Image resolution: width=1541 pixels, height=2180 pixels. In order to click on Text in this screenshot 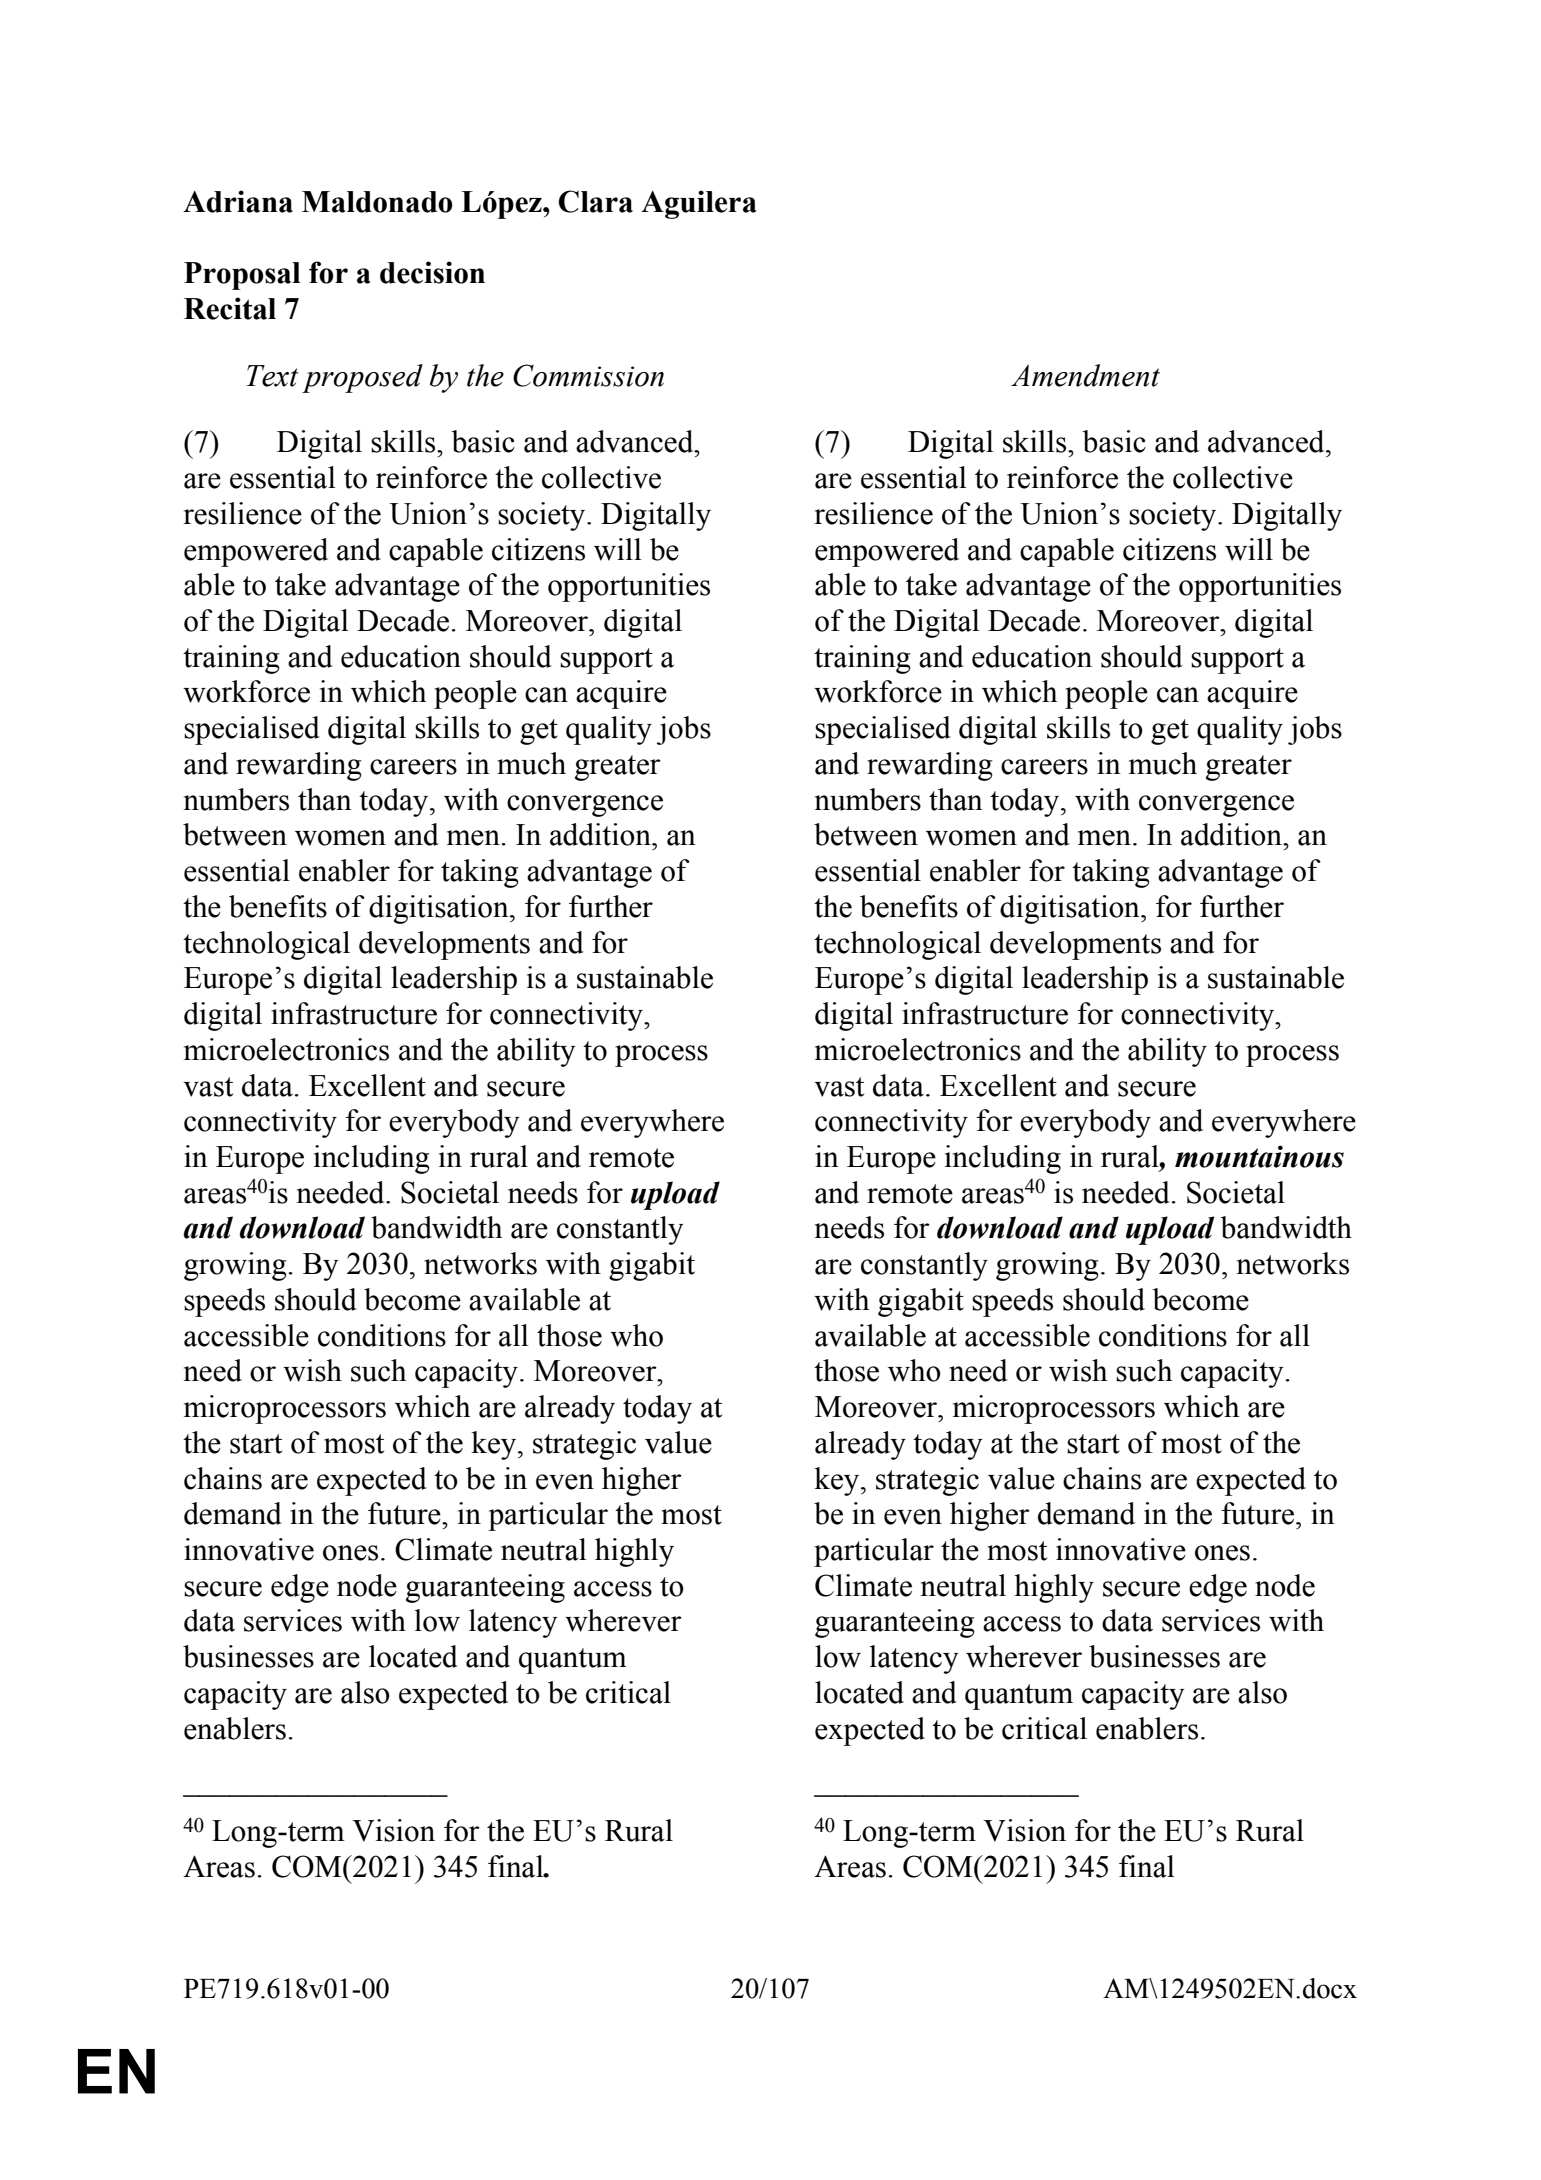, I will do `click(272, 376)`.
